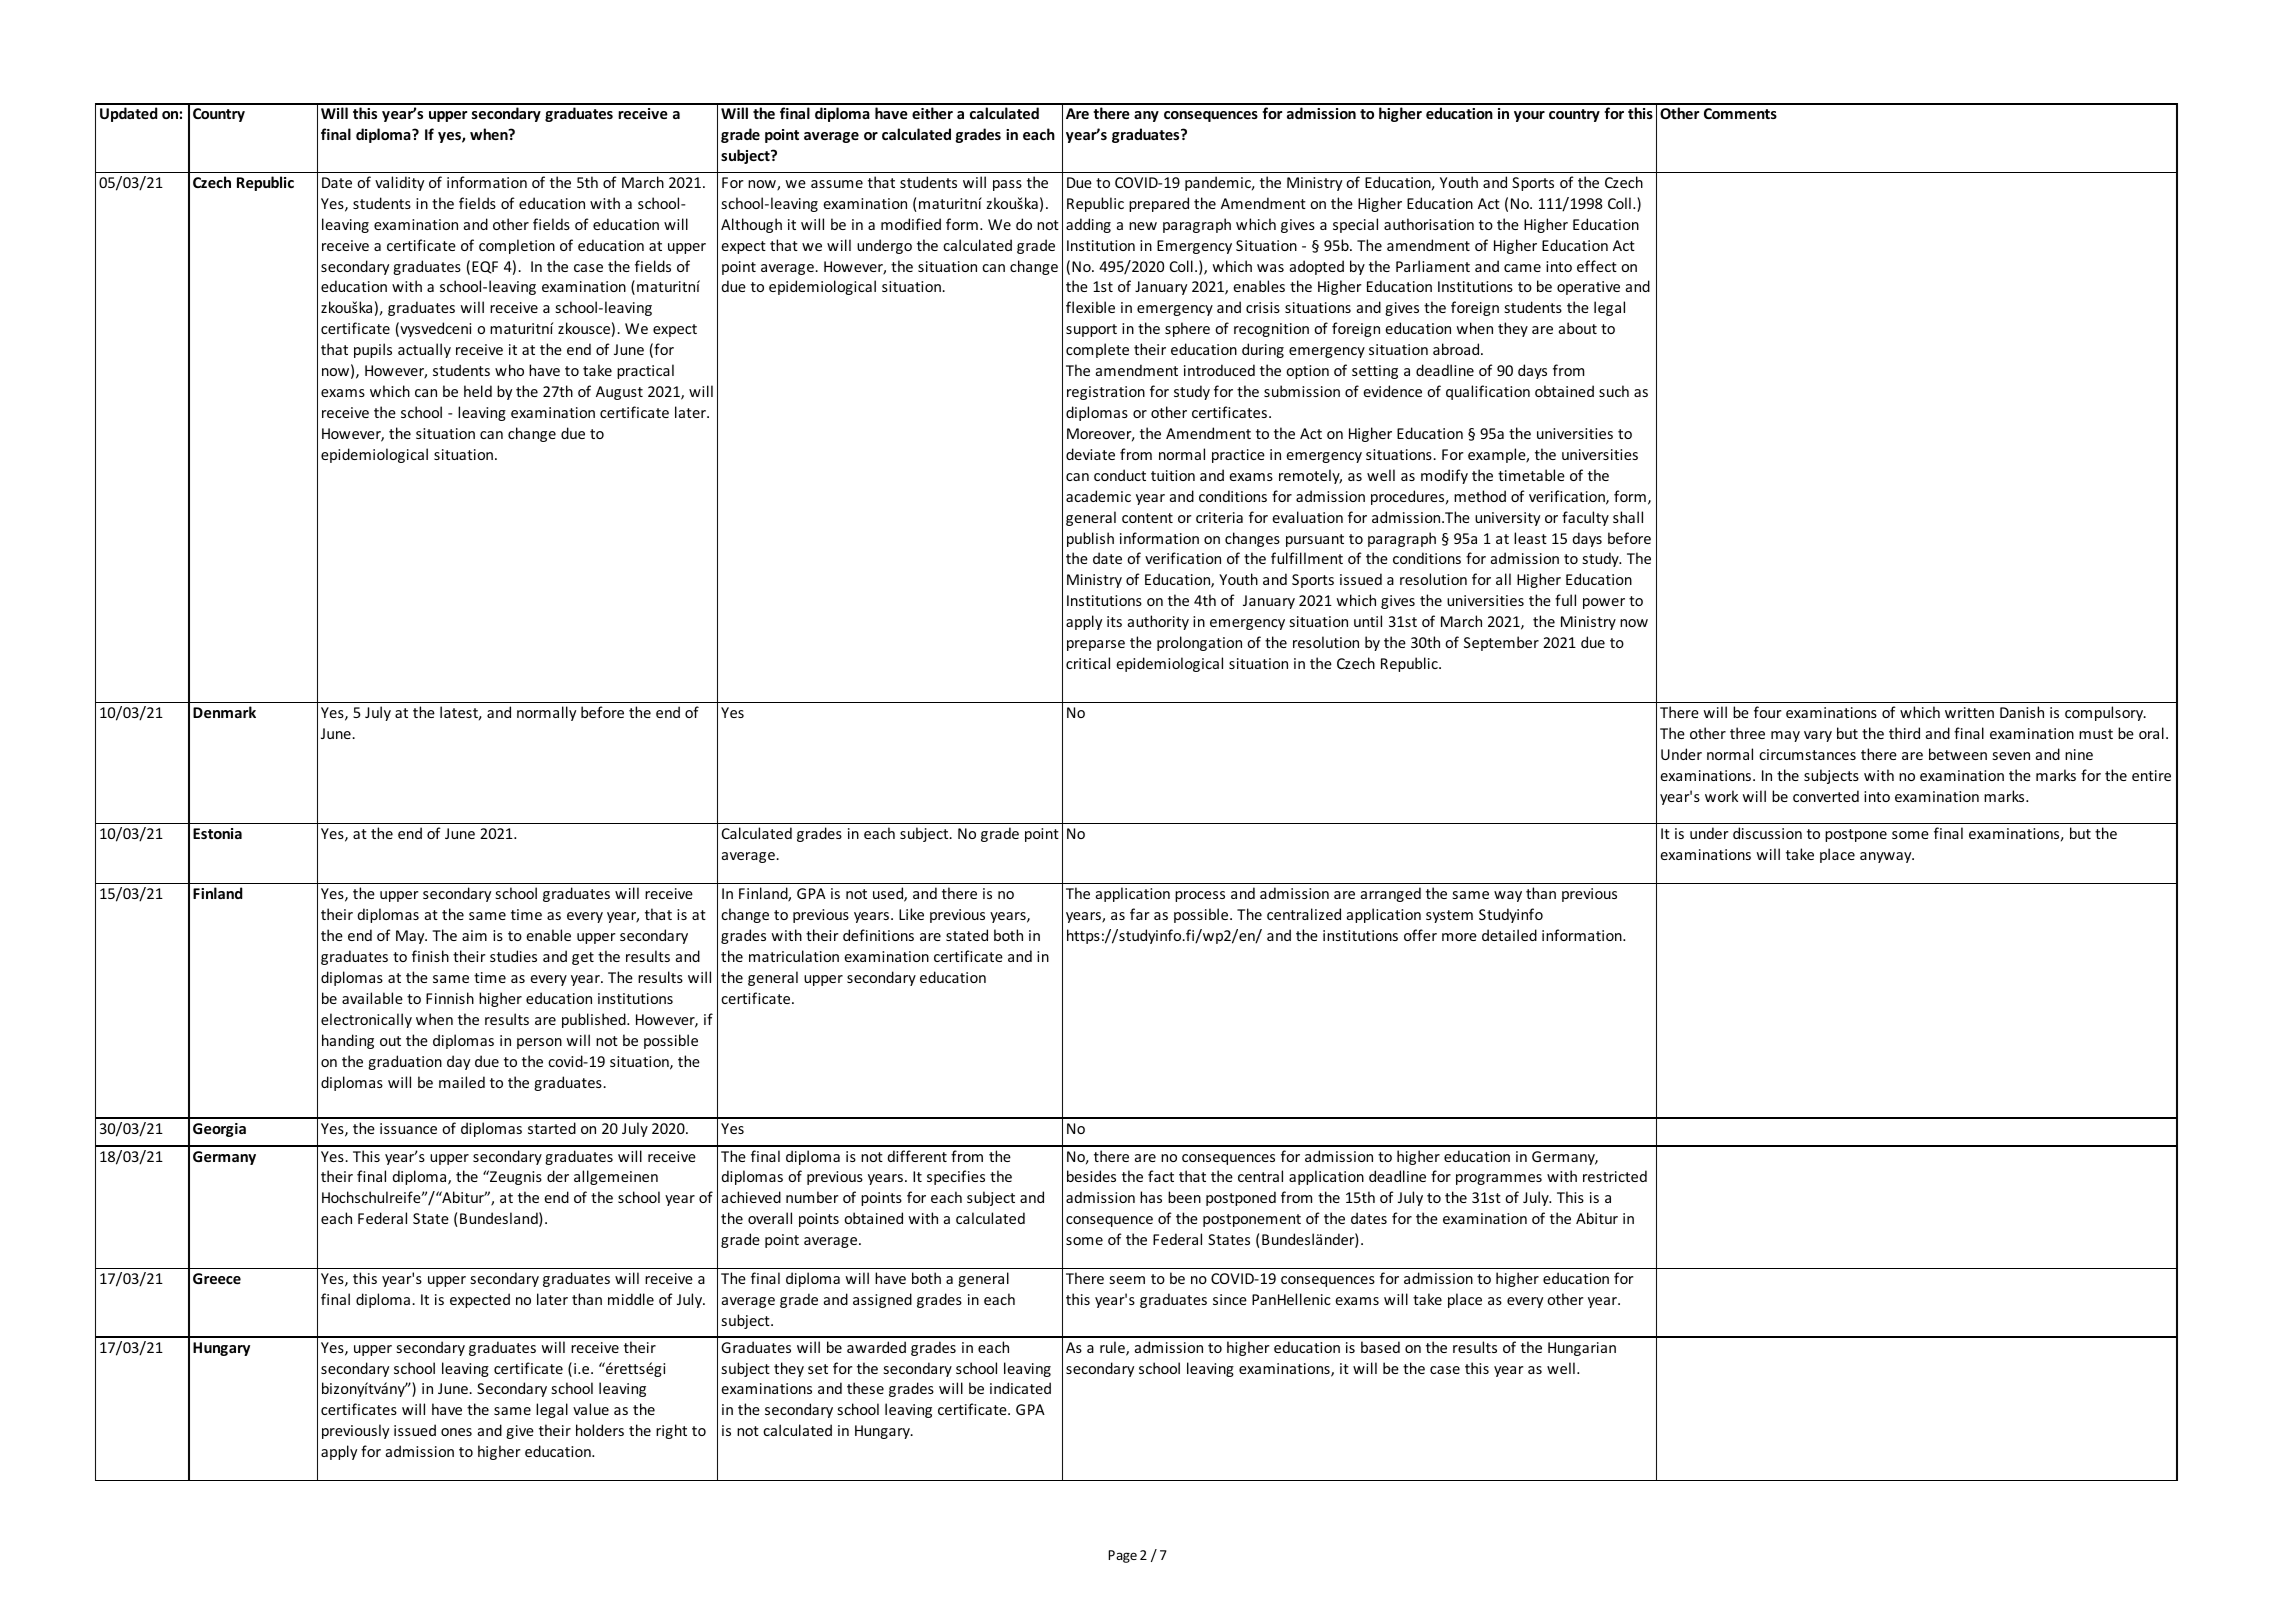  Describe the element at coordinates (1122, 1556) in the page. I see `Page` at that location.
